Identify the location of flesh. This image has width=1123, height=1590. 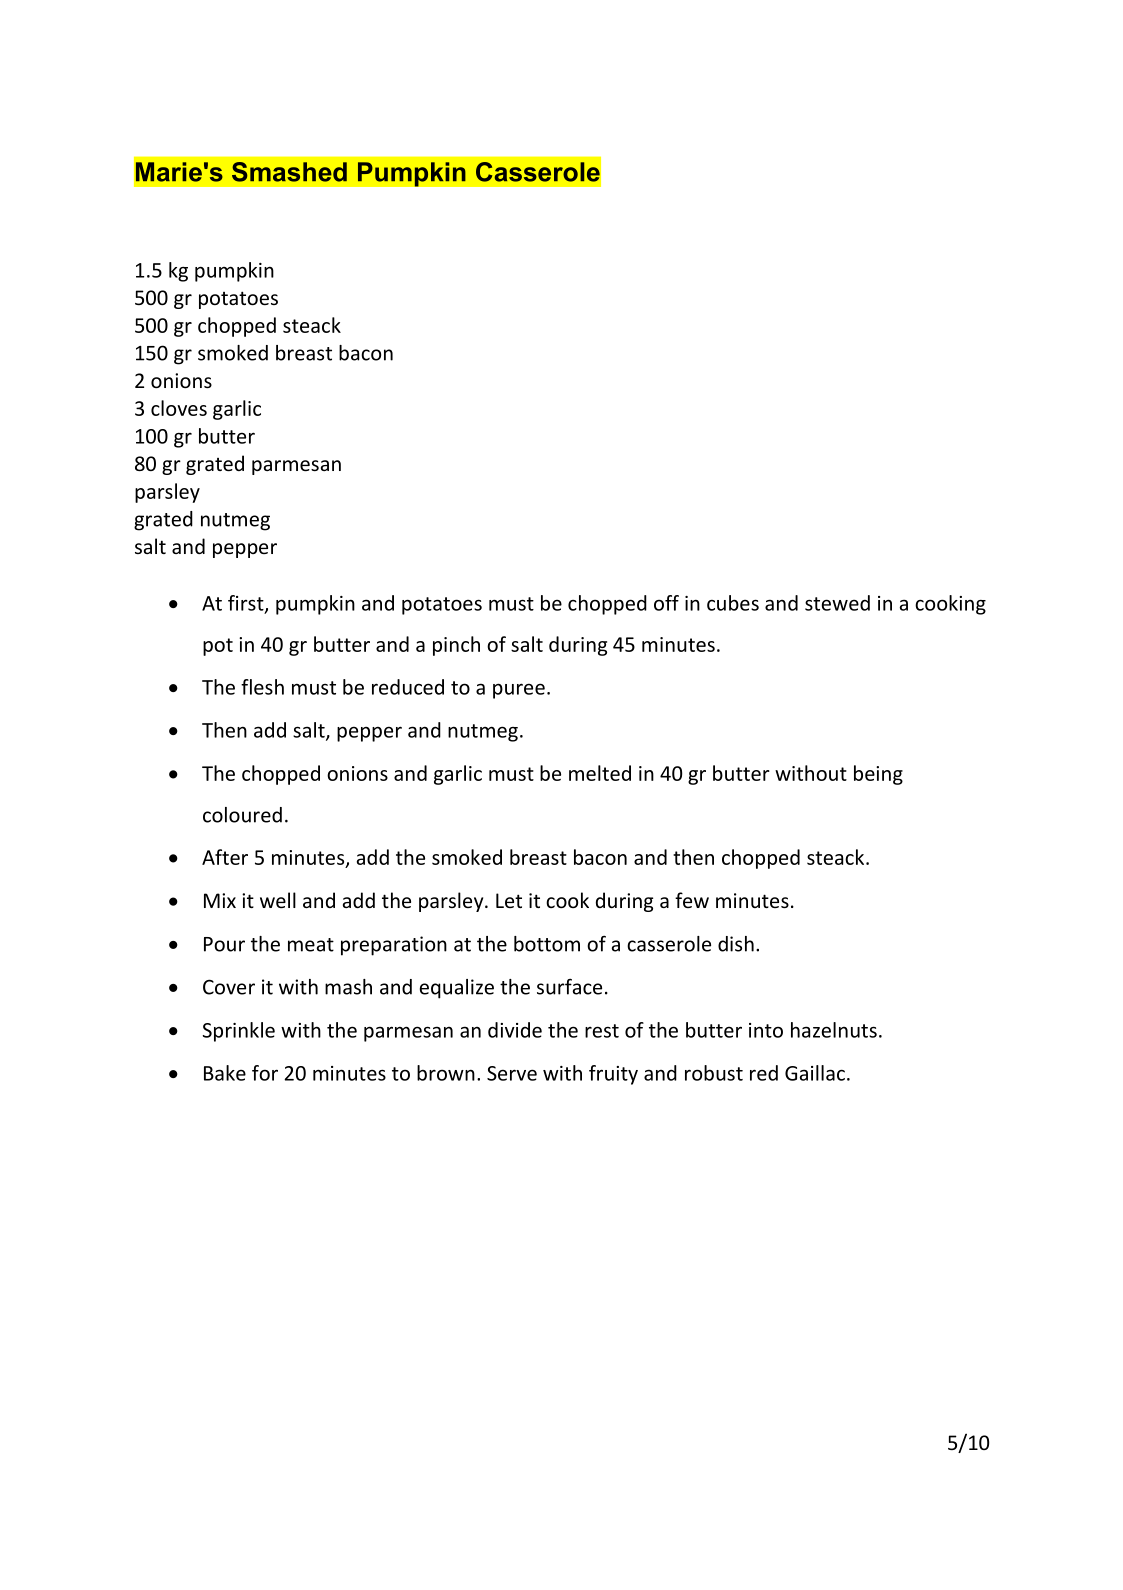
(262, 687).
